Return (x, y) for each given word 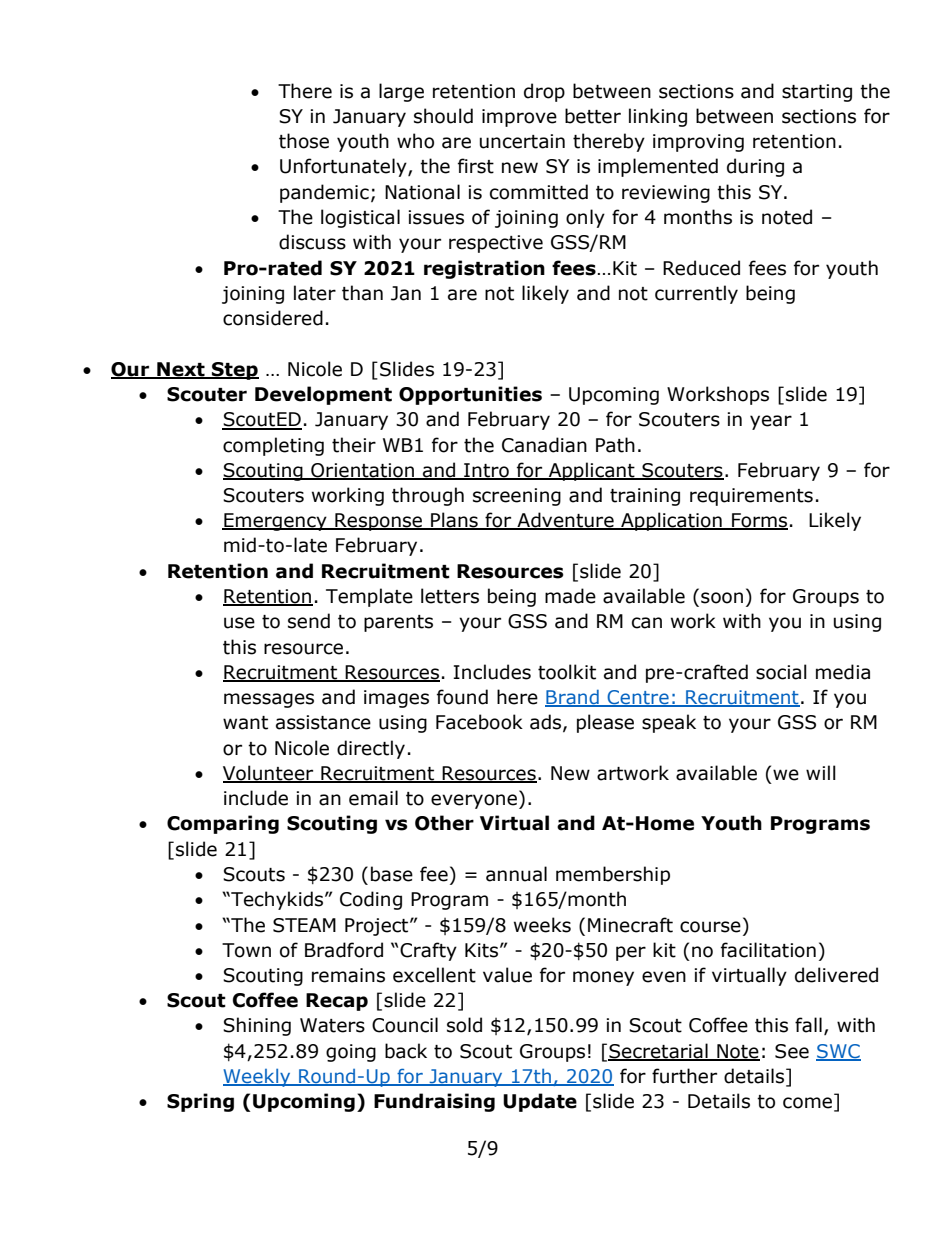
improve (519, 118)
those (304, 141)
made (570, 596)
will (821, 772)
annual (516, 874)
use (239, 623)
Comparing (223, 824)
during (755, 167)
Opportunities (470, 395)
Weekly (258, 1078)
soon (722, 598)
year (771, 422)
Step (234, 371)
